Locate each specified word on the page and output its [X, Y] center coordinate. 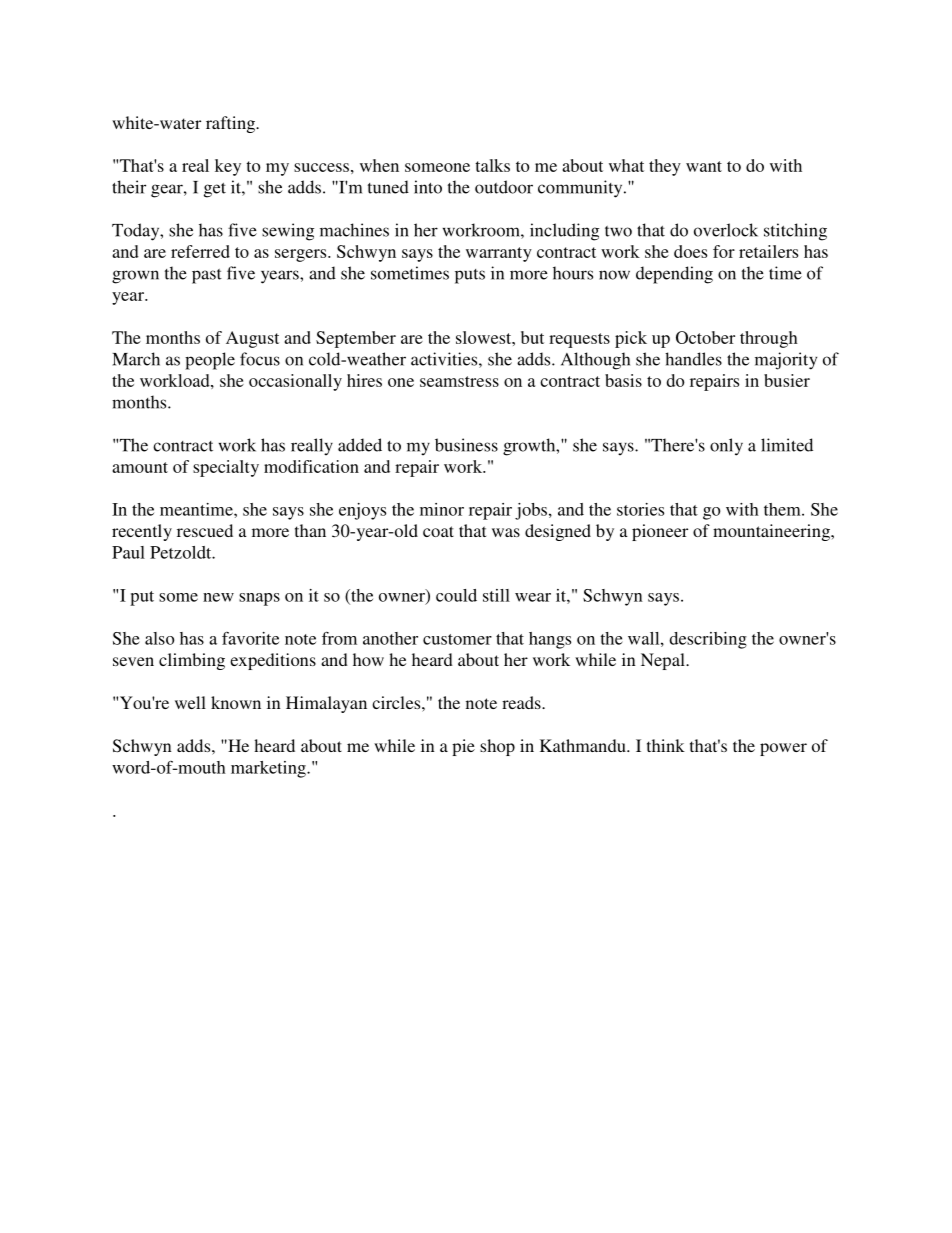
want [704, 166]
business [466, 445]
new [218, 597]
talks [492, 165]
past [207, 276]
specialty [226, 468]
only [726, 447]
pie [463, 747]
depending [674, 275]
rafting [231, 124]
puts [470, 276]
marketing [269, 769]
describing [708, 640]
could [456, 595]
